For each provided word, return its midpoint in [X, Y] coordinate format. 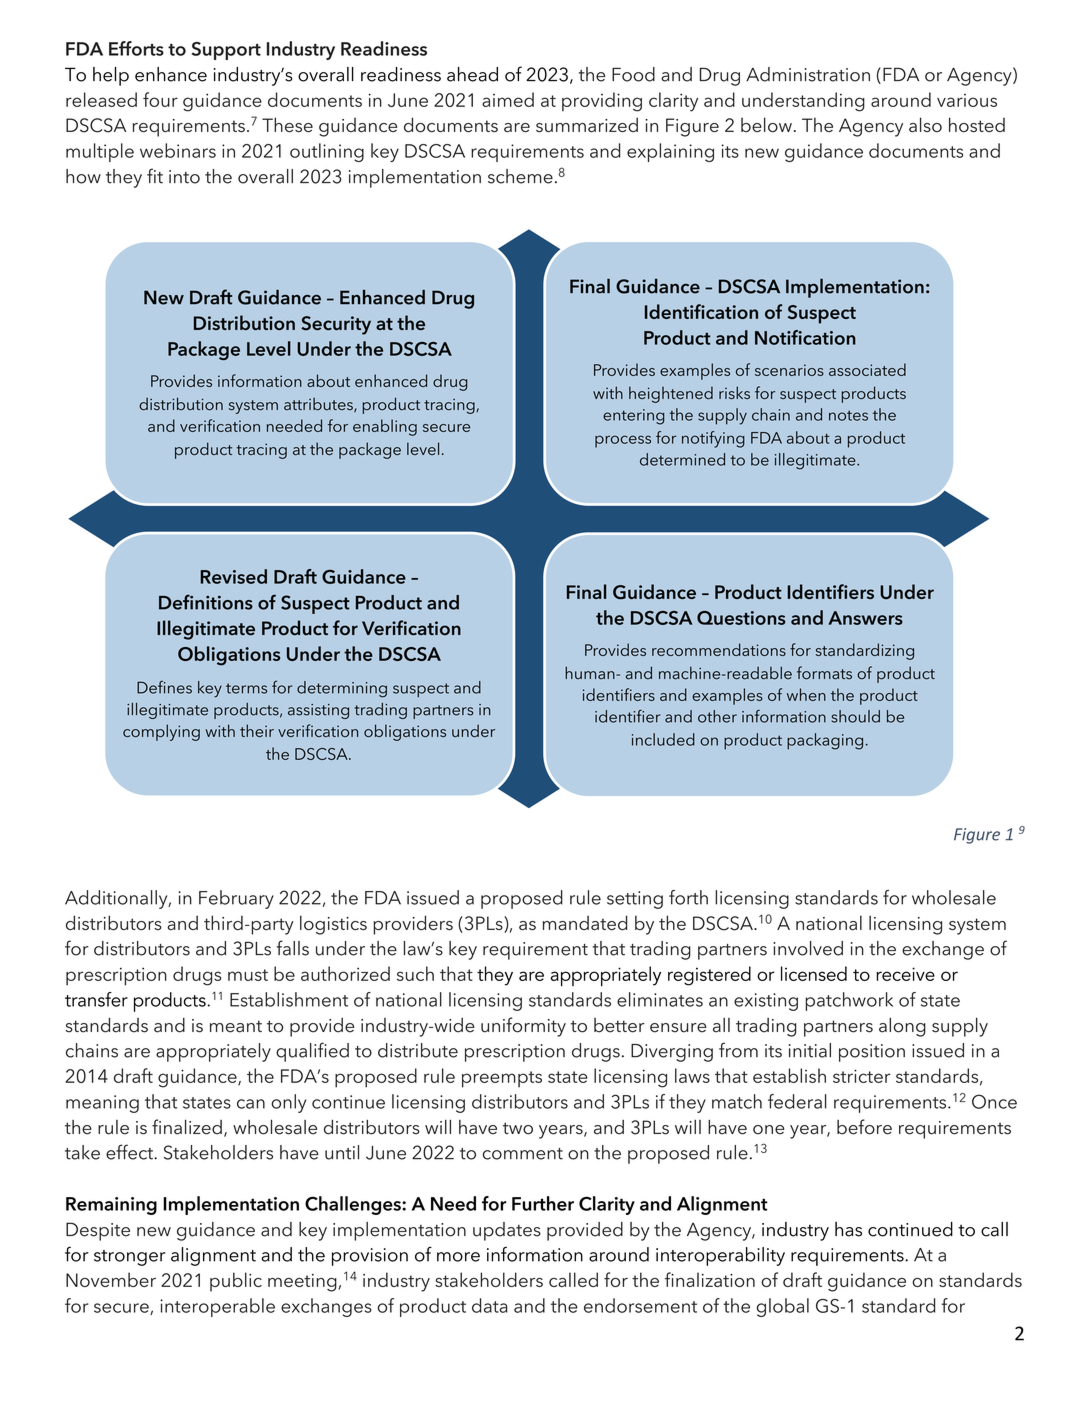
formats [824, 673]
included [663, 739]
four [160, 99]
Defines [164, 687]
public [236, 1282]
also [925, 124]
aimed [508, 99]
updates [507, 1231]
